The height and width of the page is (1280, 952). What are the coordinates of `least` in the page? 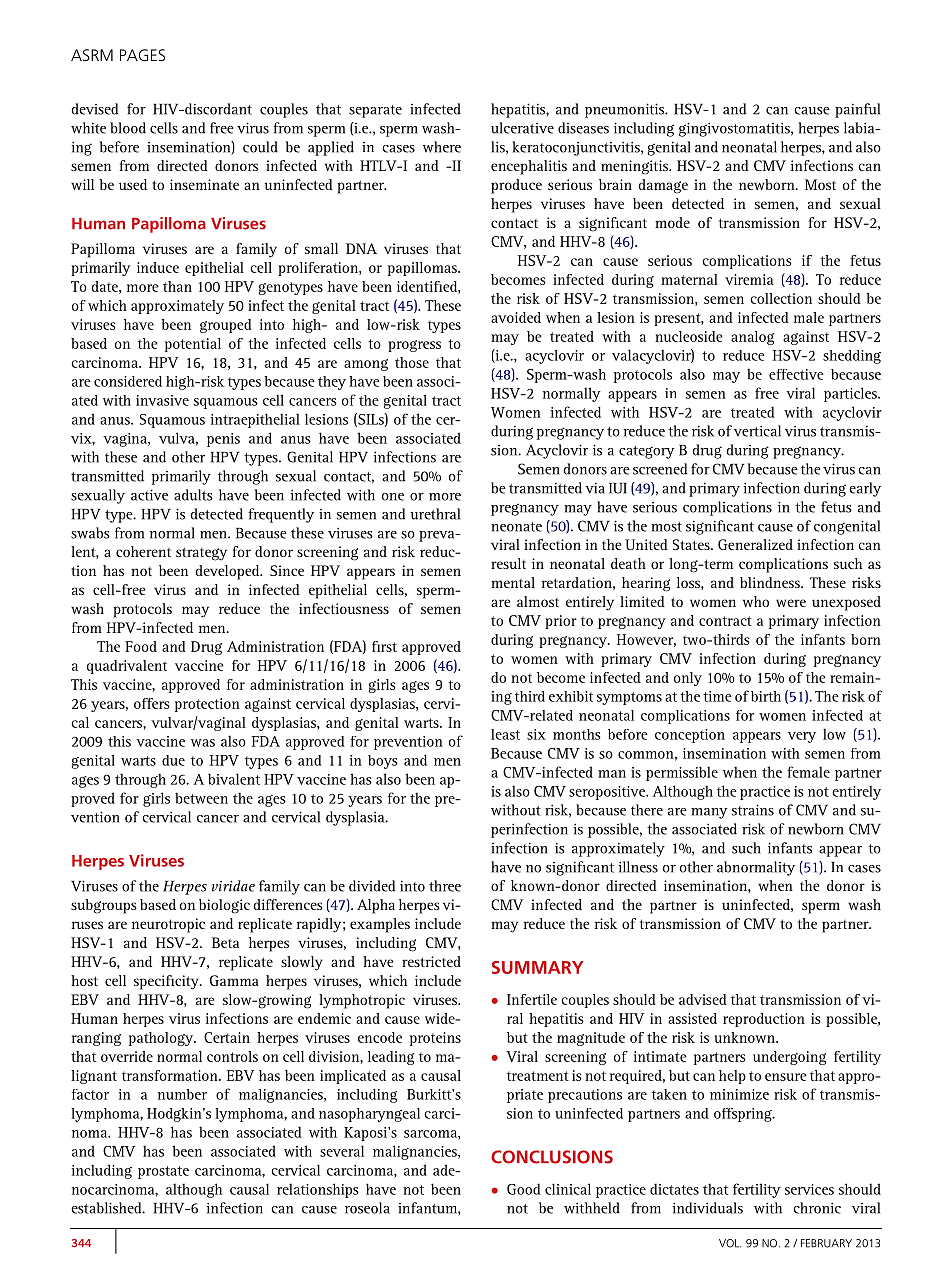 It's located at (505, 734).
